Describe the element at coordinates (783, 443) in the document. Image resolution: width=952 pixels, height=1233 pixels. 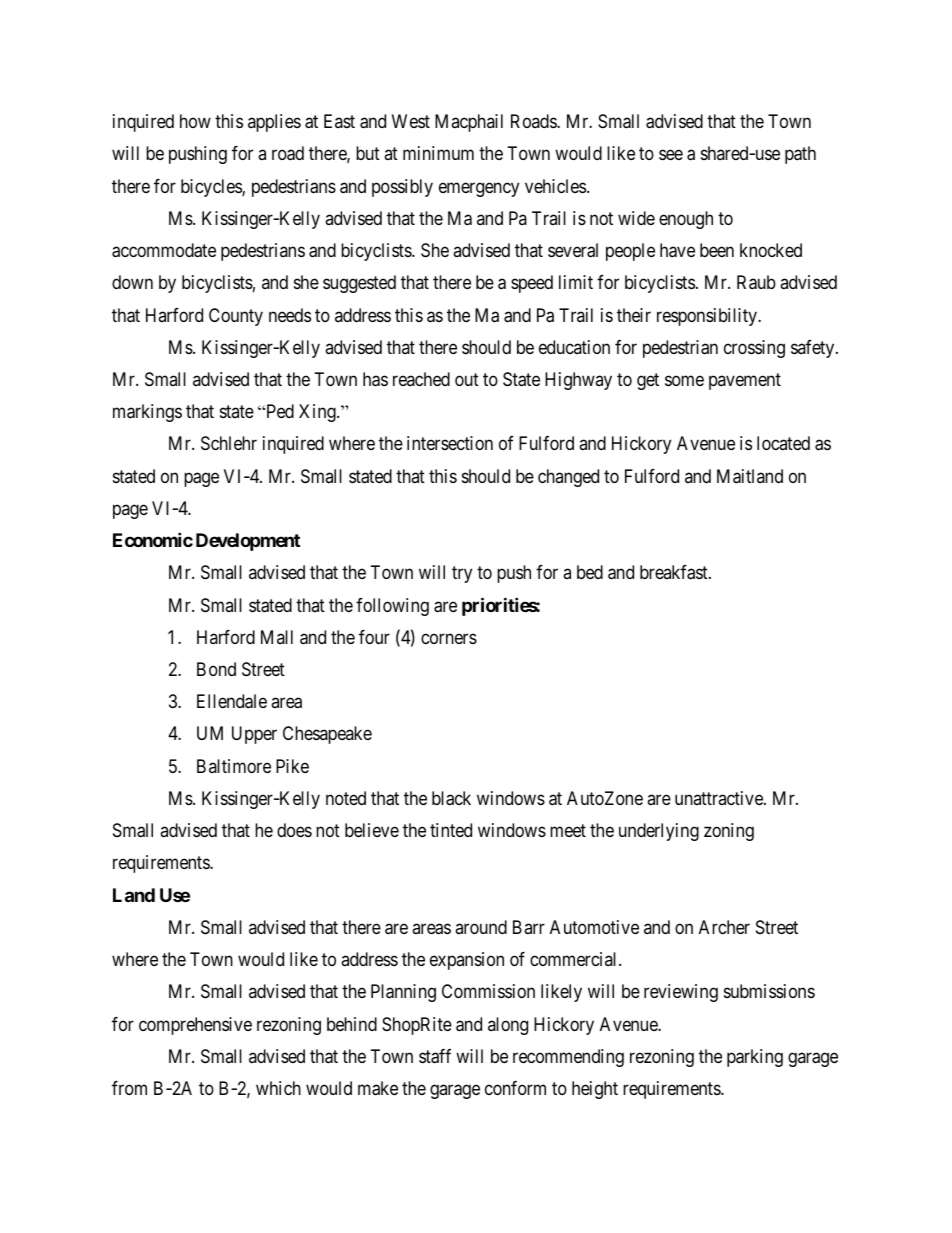
I see `located` at that location.
